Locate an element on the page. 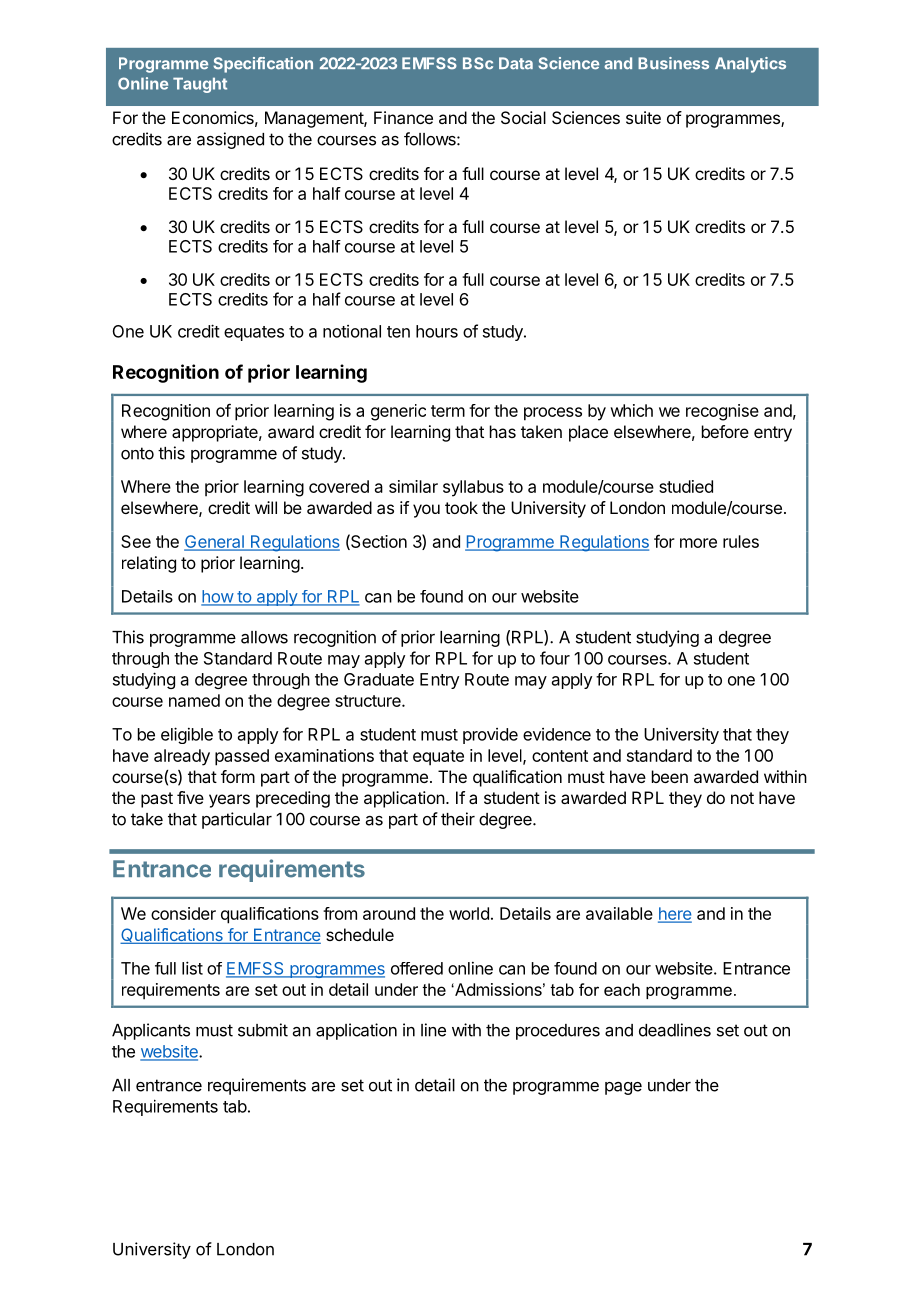 This document has height=1308, width=924. offered is located at coordinates (417, 968).
